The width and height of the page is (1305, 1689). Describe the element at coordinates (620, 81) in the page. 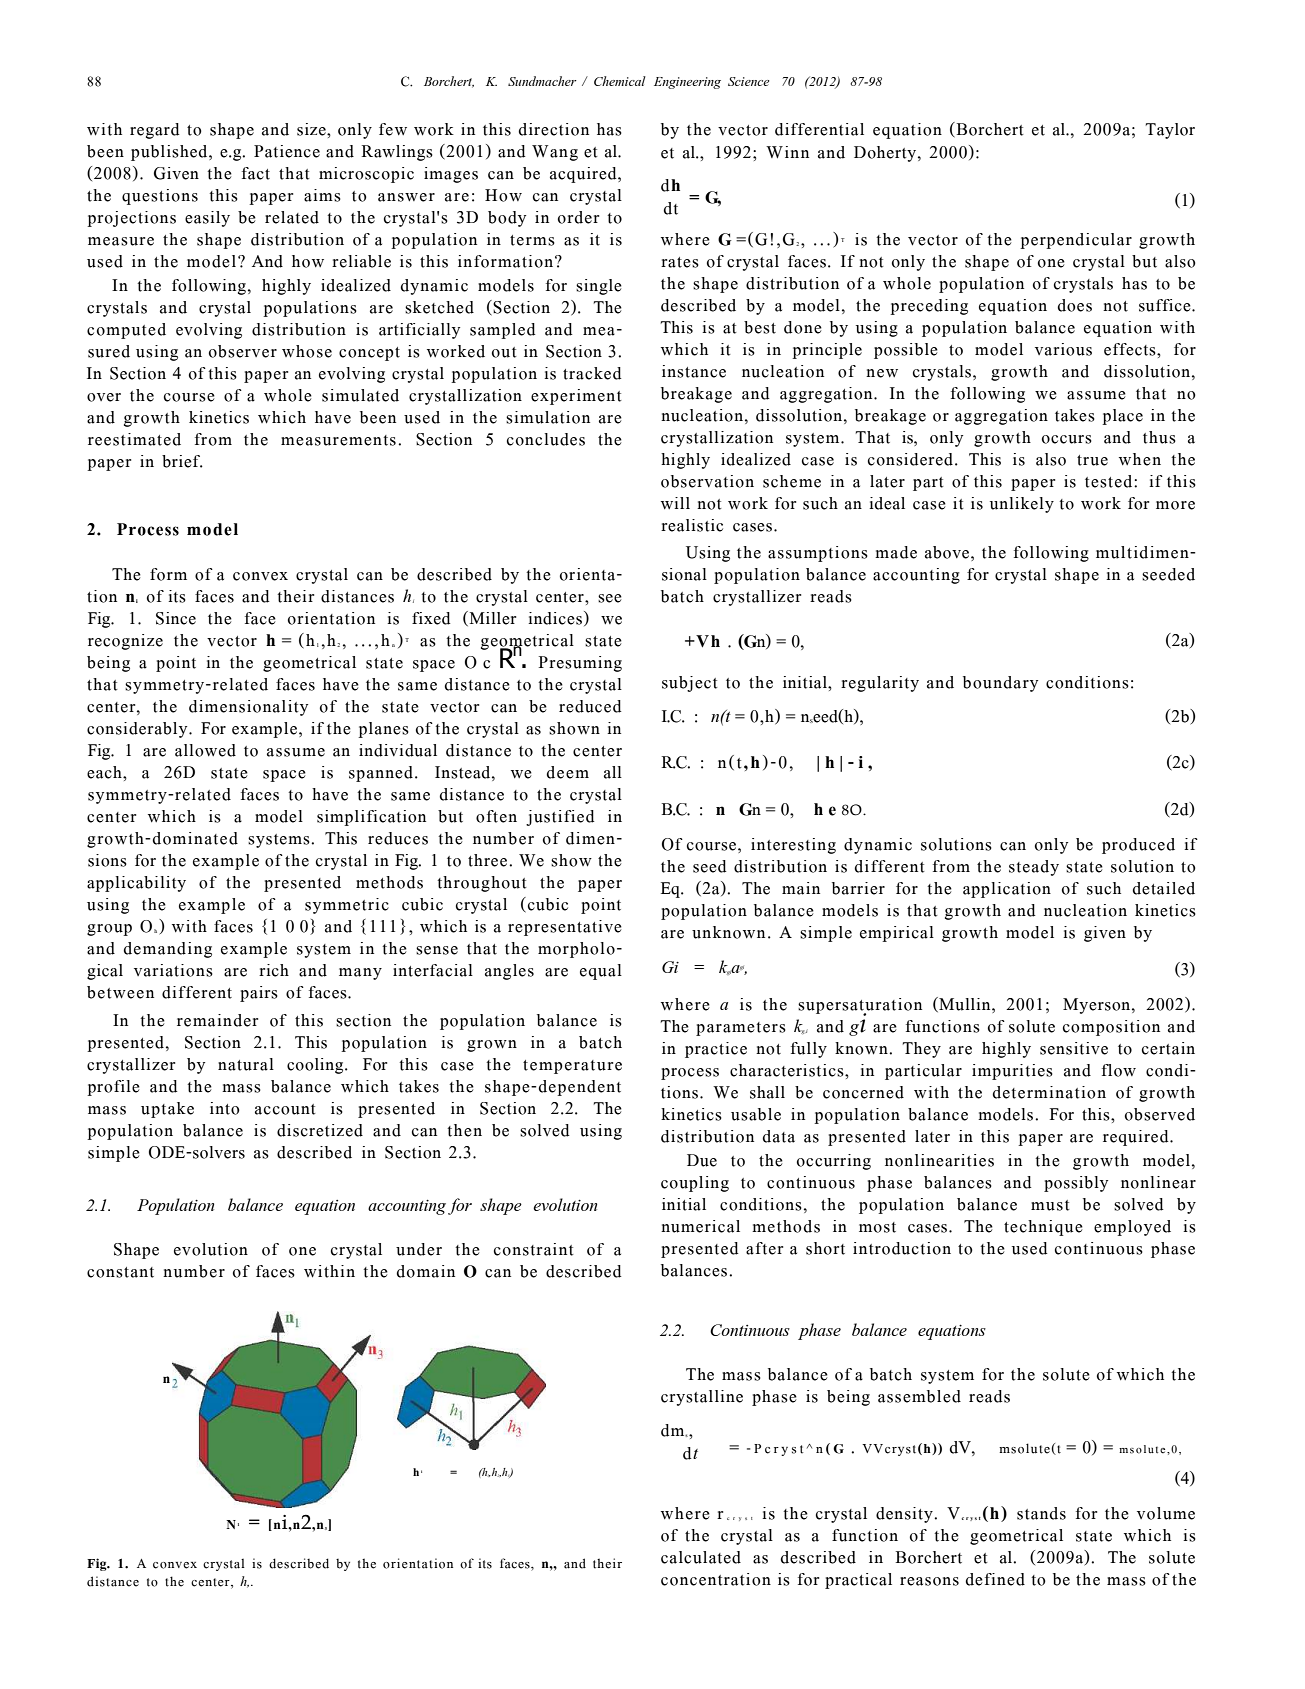

I see `Chemical` at that location.
